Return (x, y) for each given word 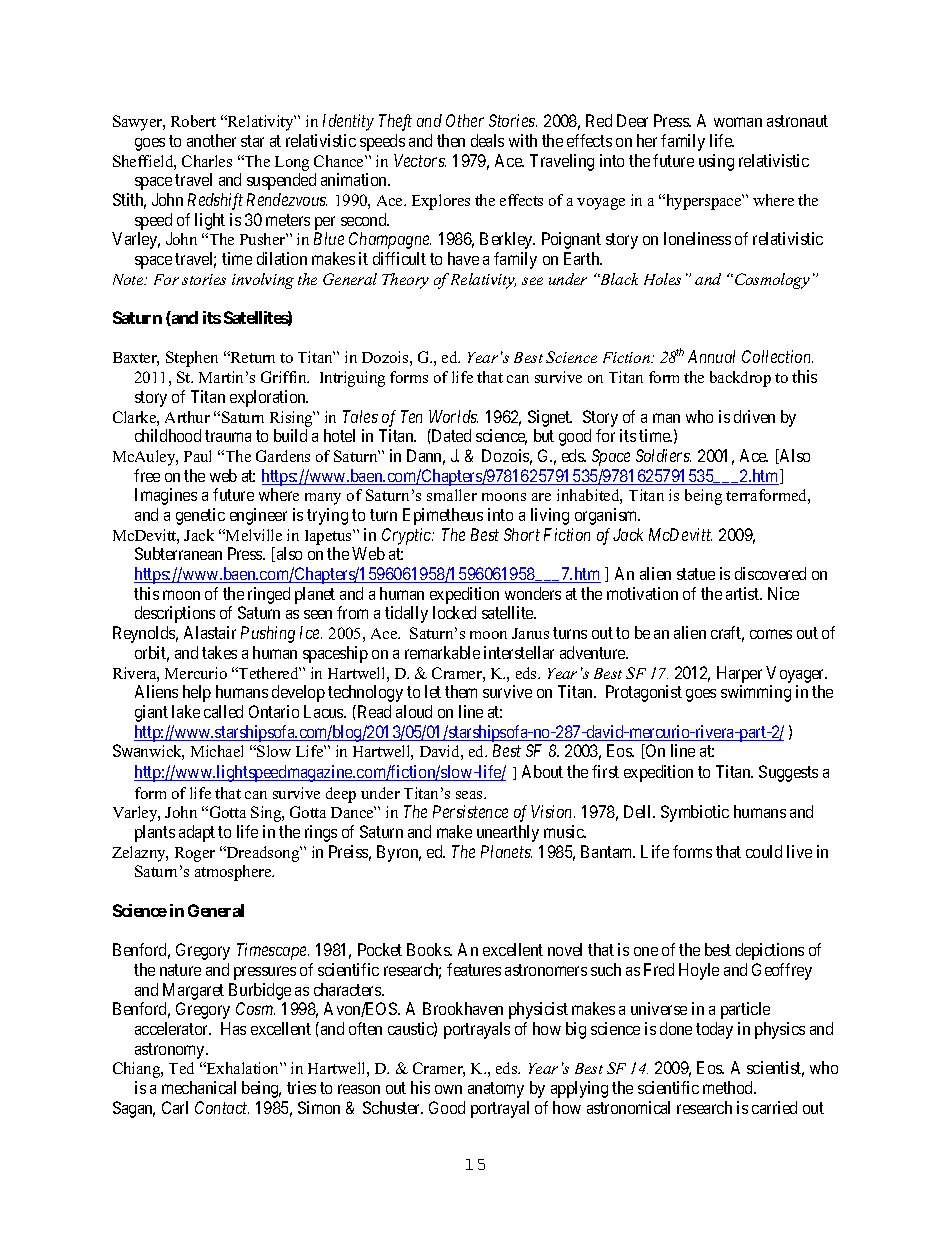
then (451, 140)
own (448, 1089)
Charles (207, 161)
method (729, 1087)
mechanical (199, 1087)
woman (738, 122)
